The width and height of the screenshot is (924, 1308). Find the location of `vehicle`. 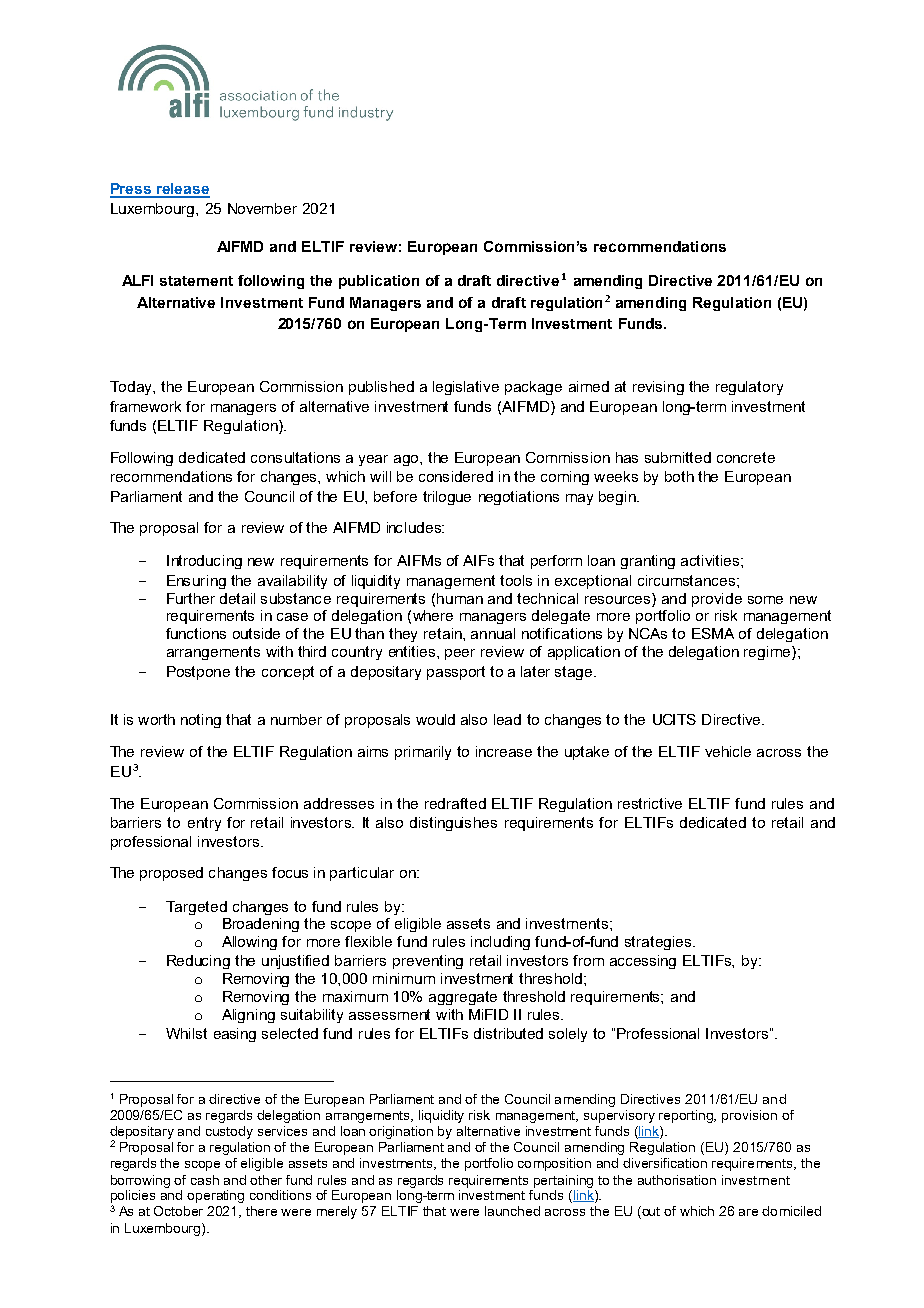

vehicle is located at coordinates (728, 751).
